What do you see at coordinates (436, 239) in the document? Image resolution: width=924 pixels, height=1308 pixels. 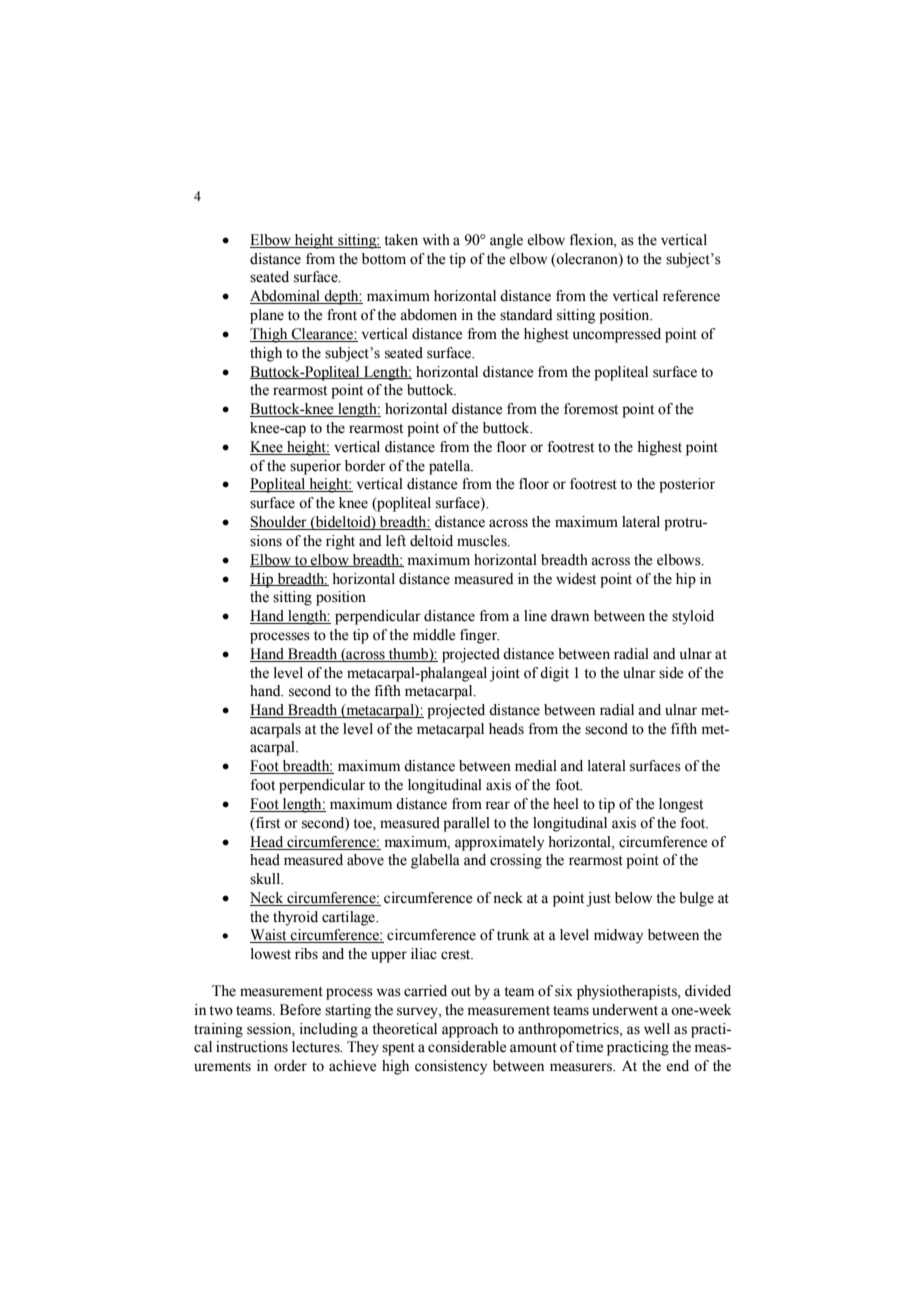 I see `with` at bounding box center [436, 239].
